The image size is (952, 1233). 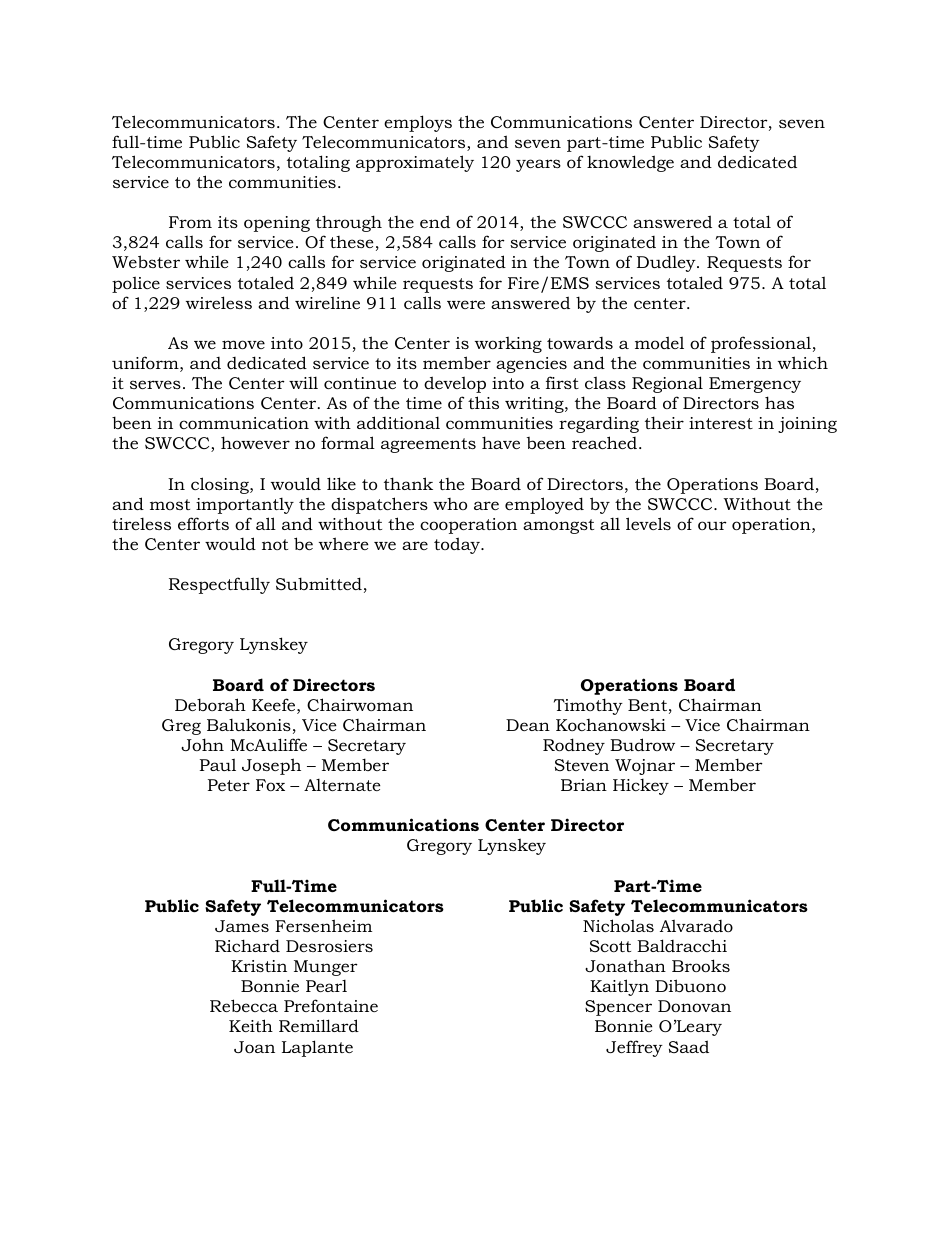 I want to click on today, so click(x=458, y=545).
